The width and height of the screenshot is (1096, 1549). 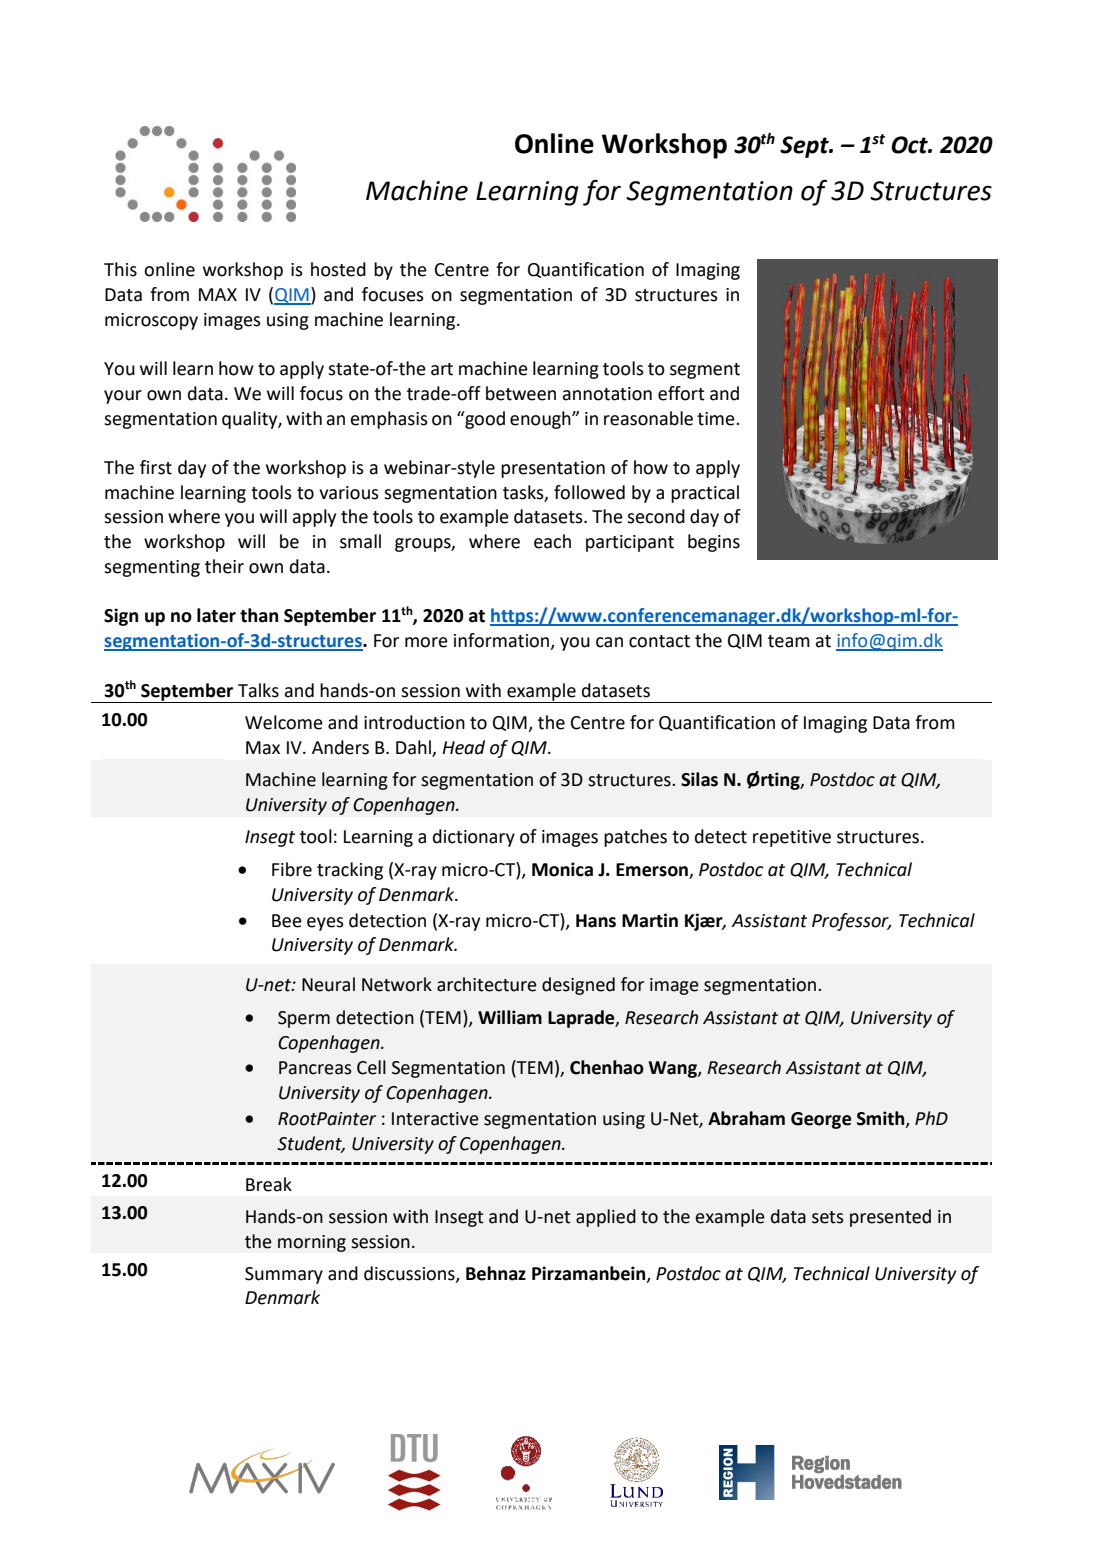 I want to click on Bee, so click(x=287, y=921).
